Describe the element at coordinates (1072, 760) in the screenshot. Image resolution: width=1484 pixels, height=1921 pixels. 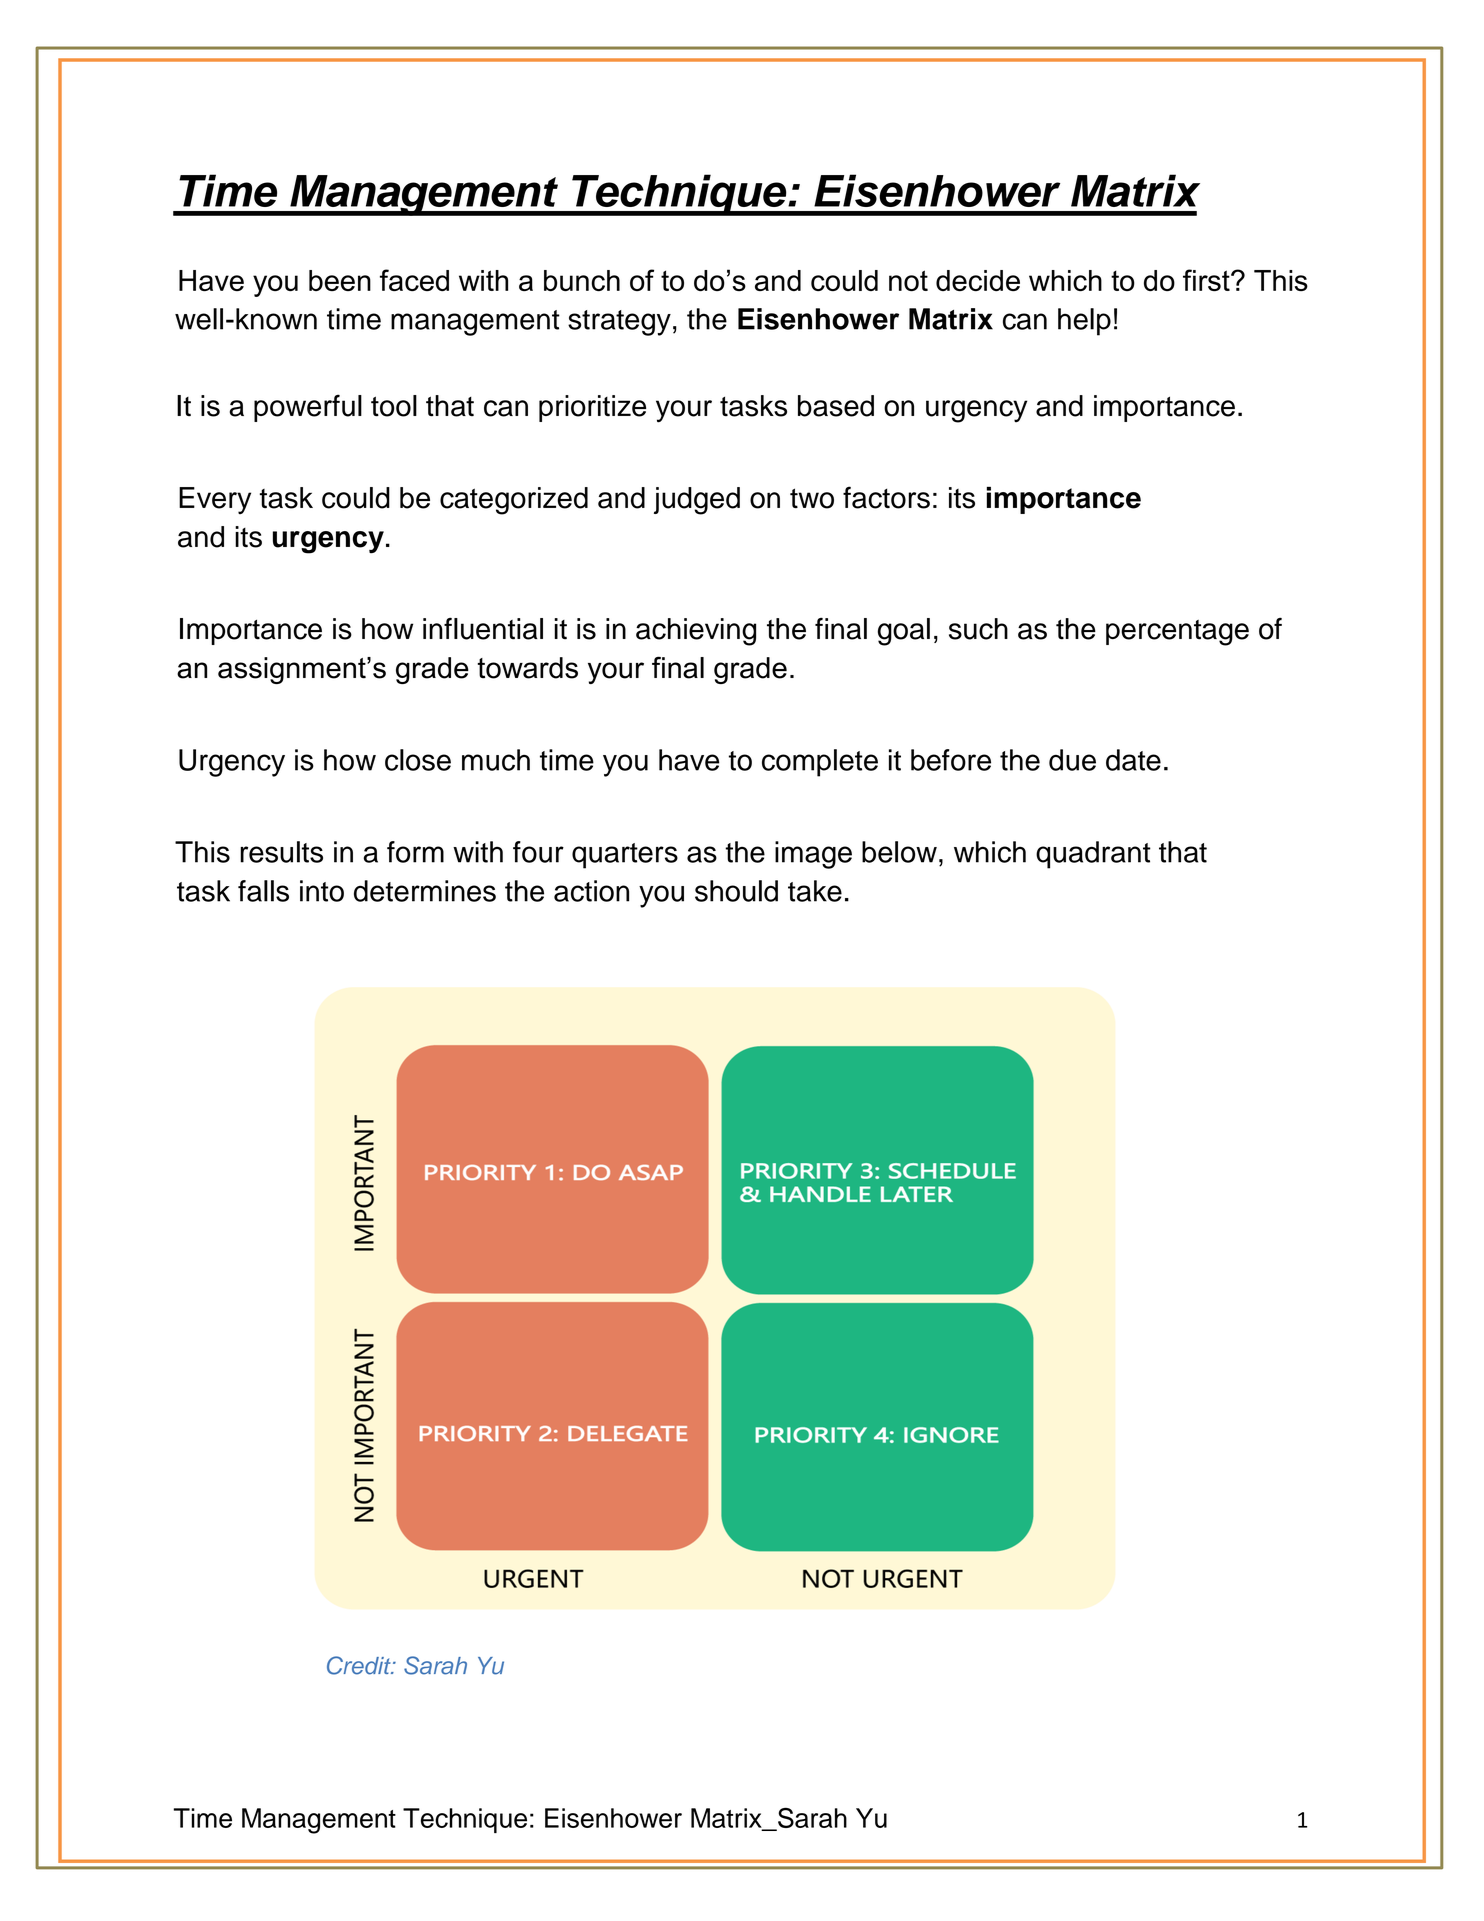
I see `due` at that location.
